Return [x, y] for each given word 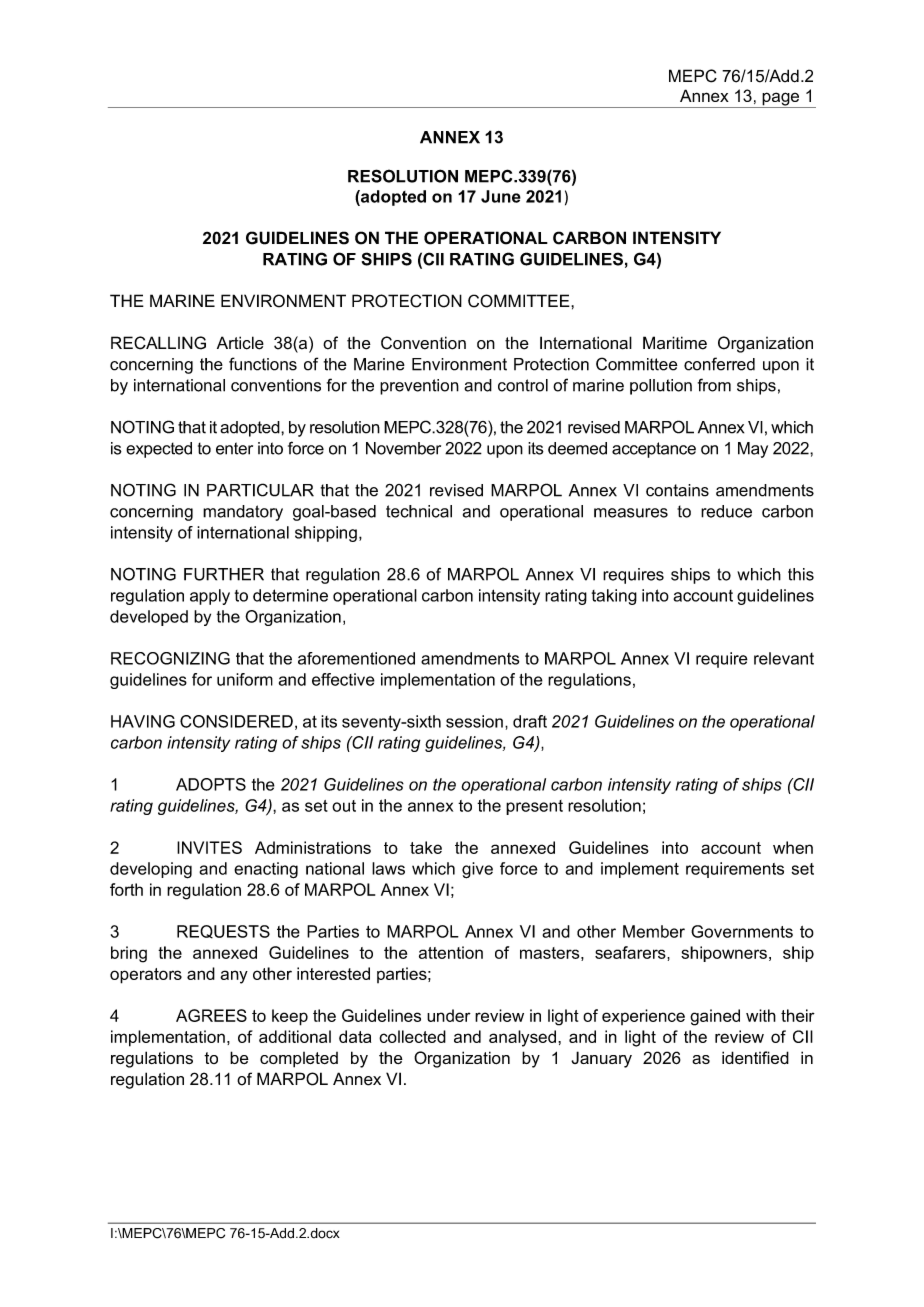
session [474, 721]
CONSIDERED [236, 721]
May [753, 450]
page [781, 100]
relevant [784, 658]
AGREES [211, 1015]
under [449, 1015]
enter [234, 448]
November [403, 448]
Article [240, 343]
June [501, 196]
